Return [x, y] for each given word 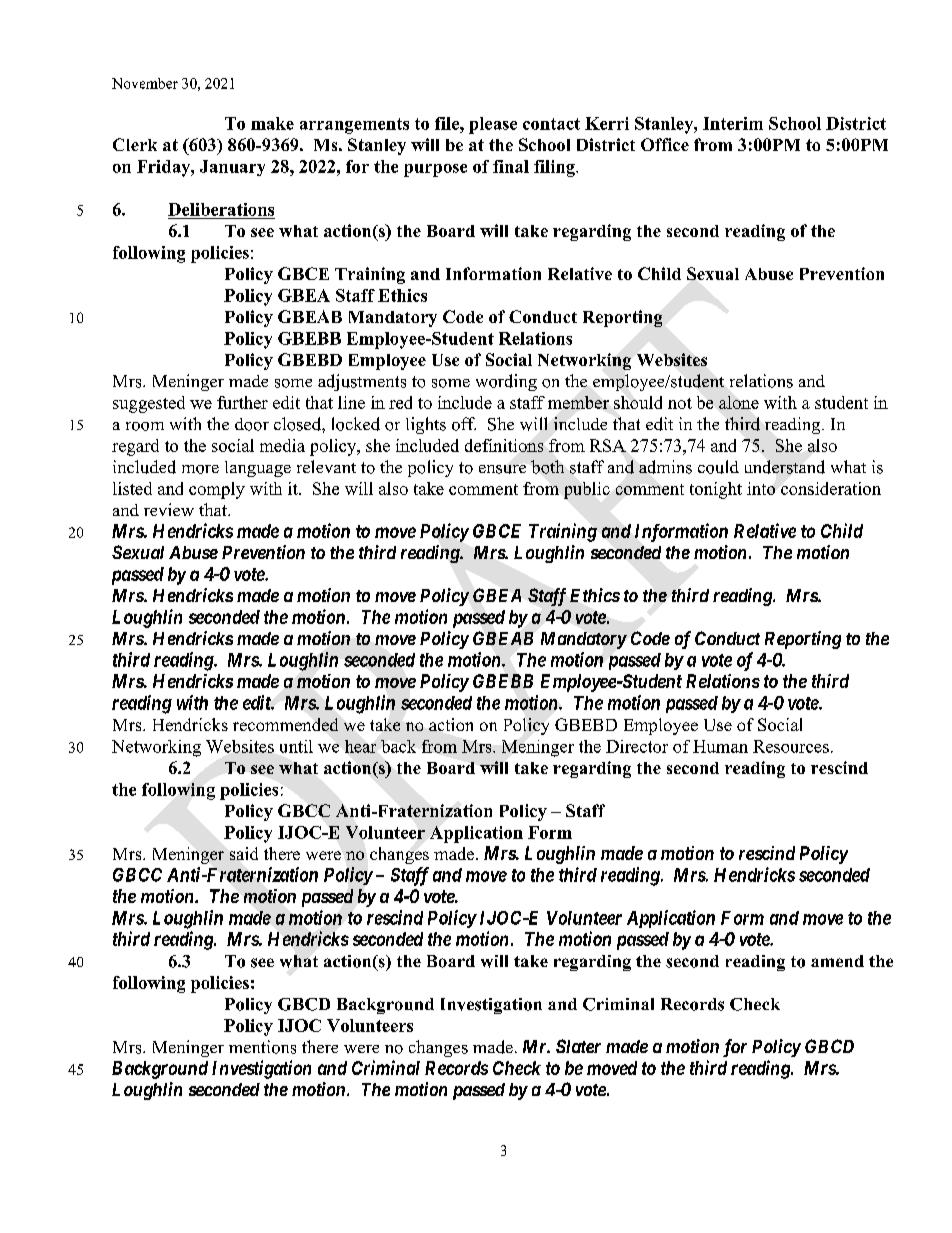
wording [506, 382]
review [169, 509]
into [761, 488]
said [244, 853]
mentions [262, 1047]
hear [360, 746]
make [272, 123]
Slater [578, 1046]
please [493, 125]
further [242, 402]
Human [720, 746]
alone [739, 402]
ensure [502, 469]
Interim [733, 123]
